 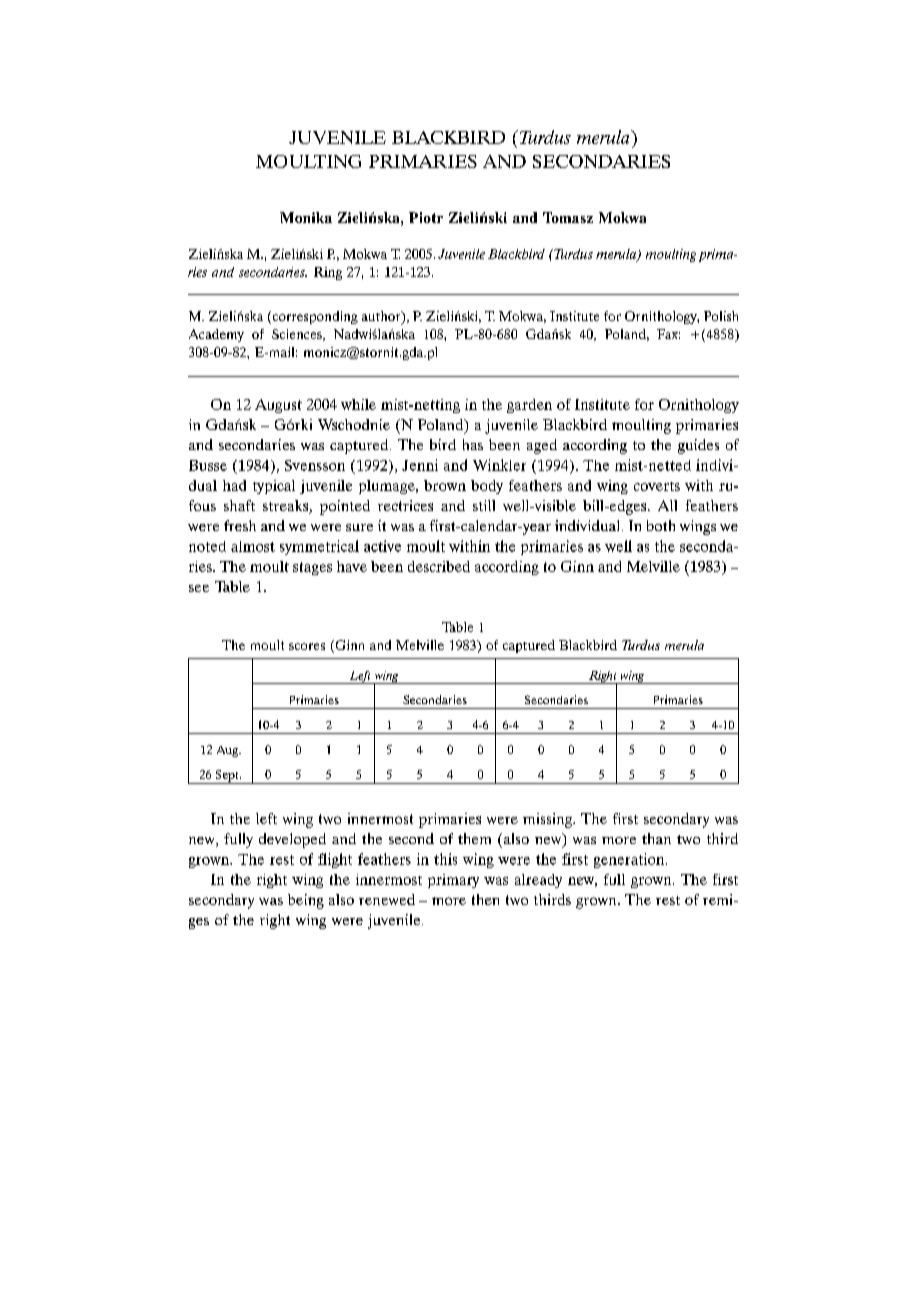 What do you see at coordinates (426, 217) in the document?
I see `Piotr` at bounding box center [426, 217].
